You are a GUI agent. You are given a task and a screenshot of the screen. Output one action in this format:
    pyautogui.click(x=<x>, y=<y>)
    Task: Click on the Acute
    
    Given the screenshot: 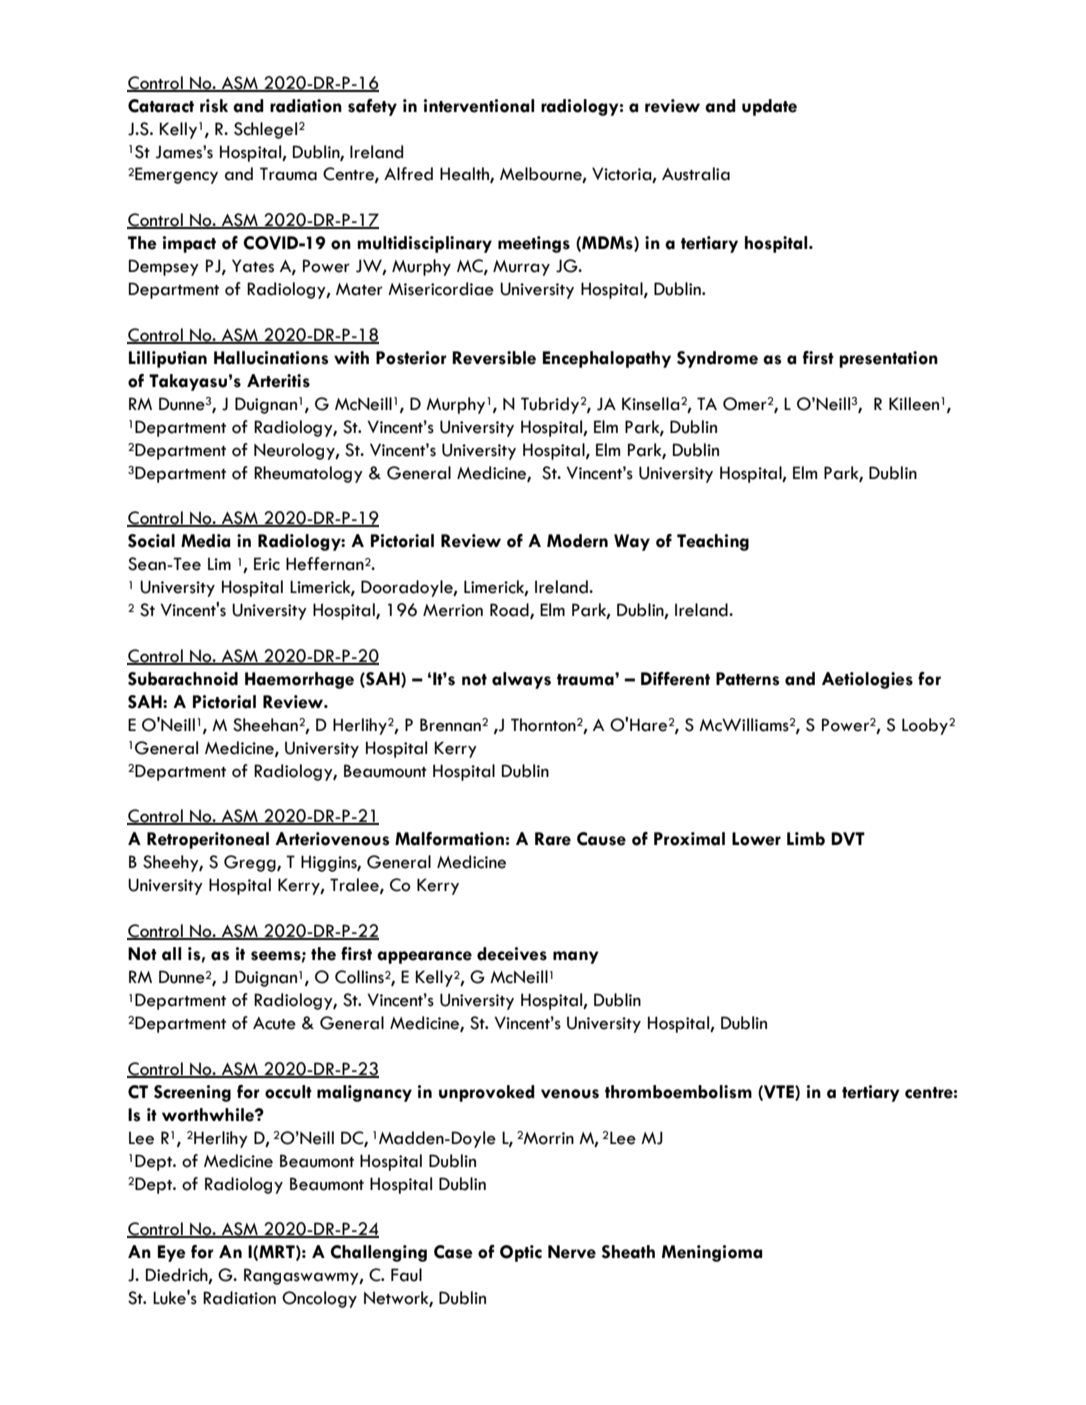 What is the action you would take?
    pyautogui.click(x=274, y=1023)
